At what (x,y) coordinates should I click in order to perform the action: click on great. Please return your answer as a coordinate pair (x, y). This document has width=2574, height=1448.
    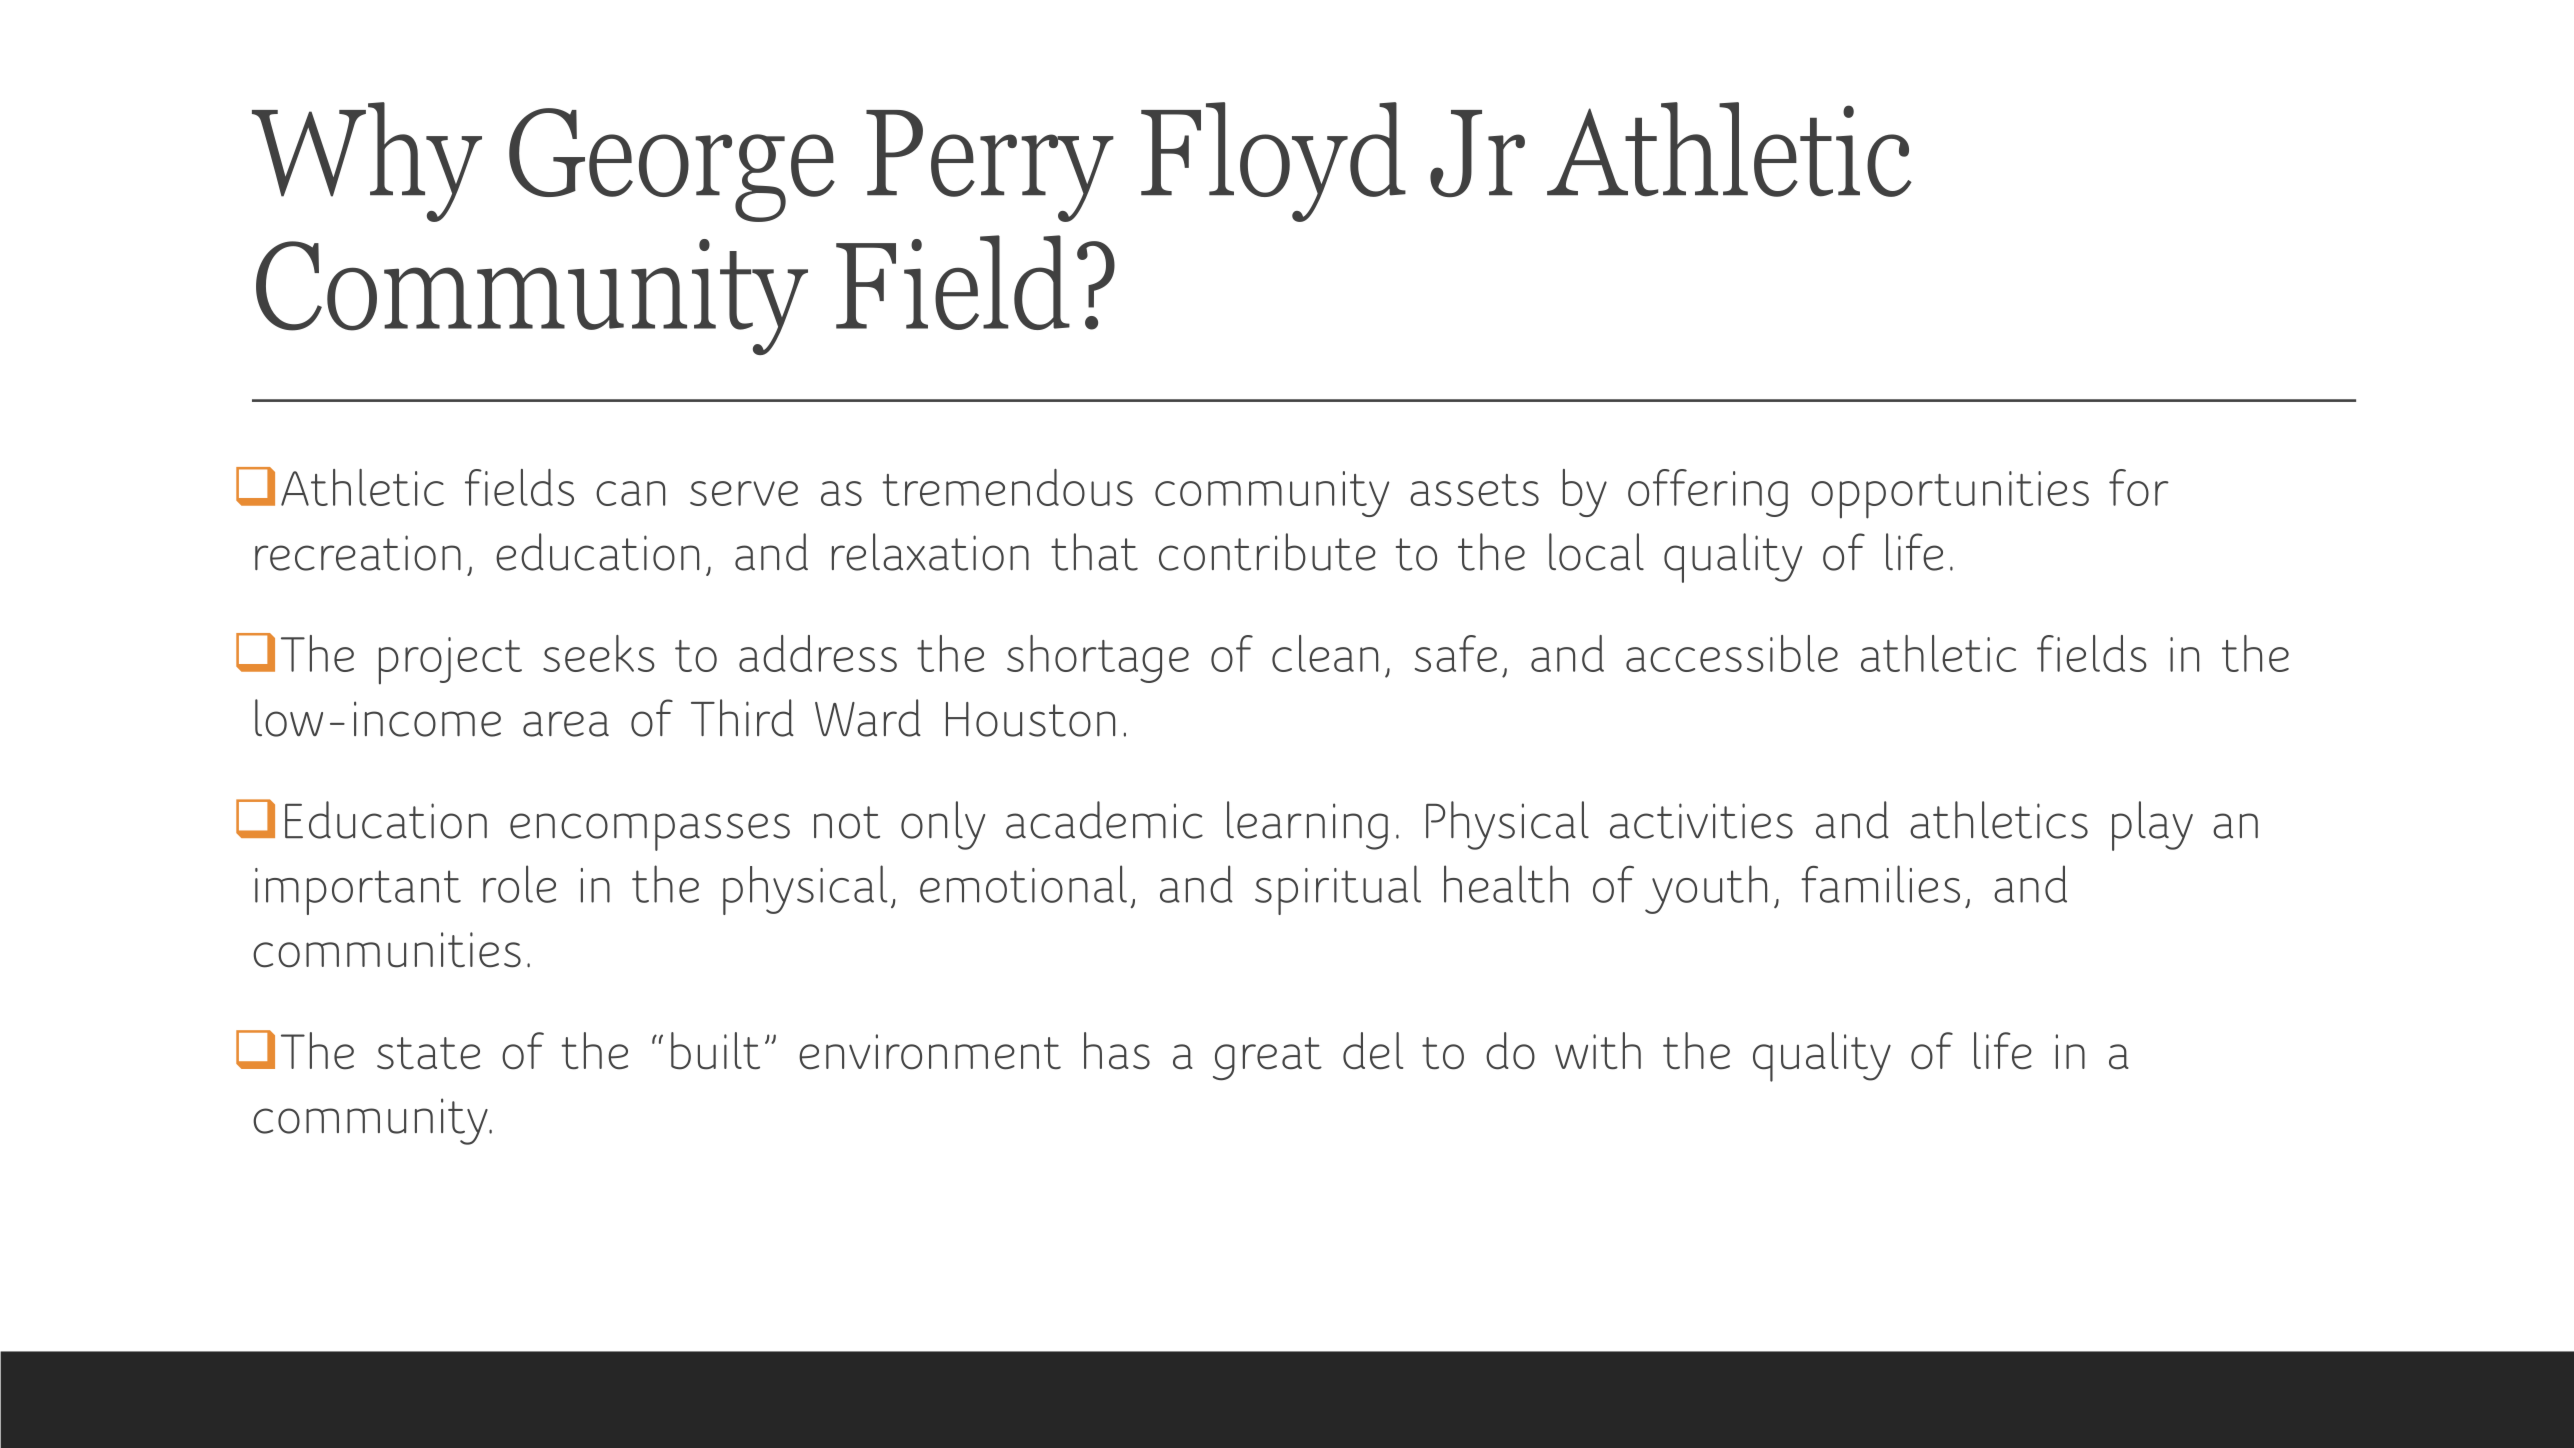
    Looking at the image, I should click on (1267, 1059).
